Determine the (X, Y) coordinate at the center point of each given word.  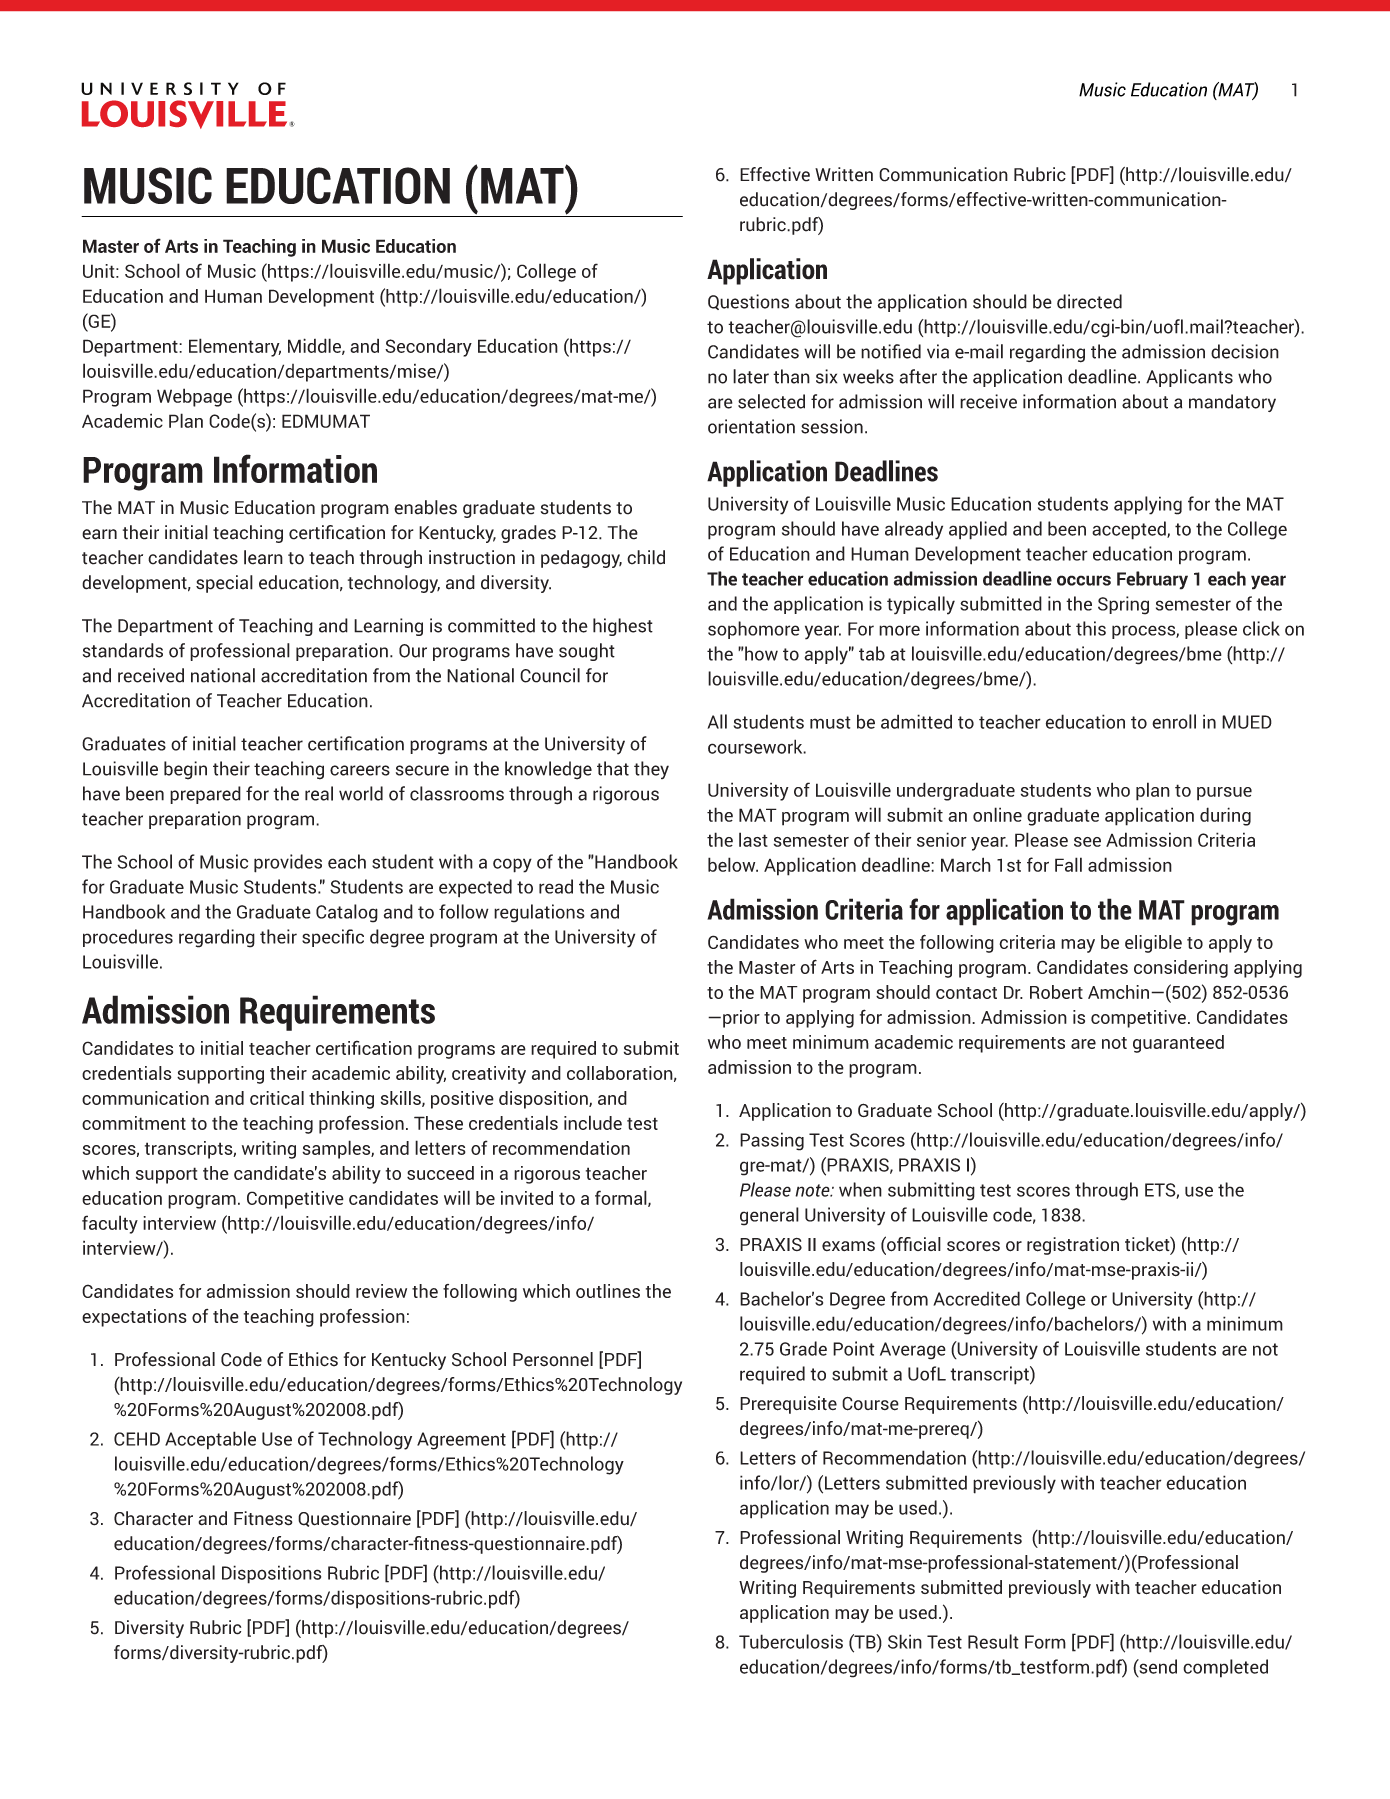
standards (123, 650)
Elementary (235, 347)
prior (741, 1019)
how (760, 653)
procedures (128, 938)
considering (1181, 969)
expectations (134, 1318)
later (751, 376)
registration (1073, 1246)
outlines (608, 1291)
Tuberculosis (791, 1641)
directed (1089, 301)
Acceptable (210, 1440)
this (1091, 628)
